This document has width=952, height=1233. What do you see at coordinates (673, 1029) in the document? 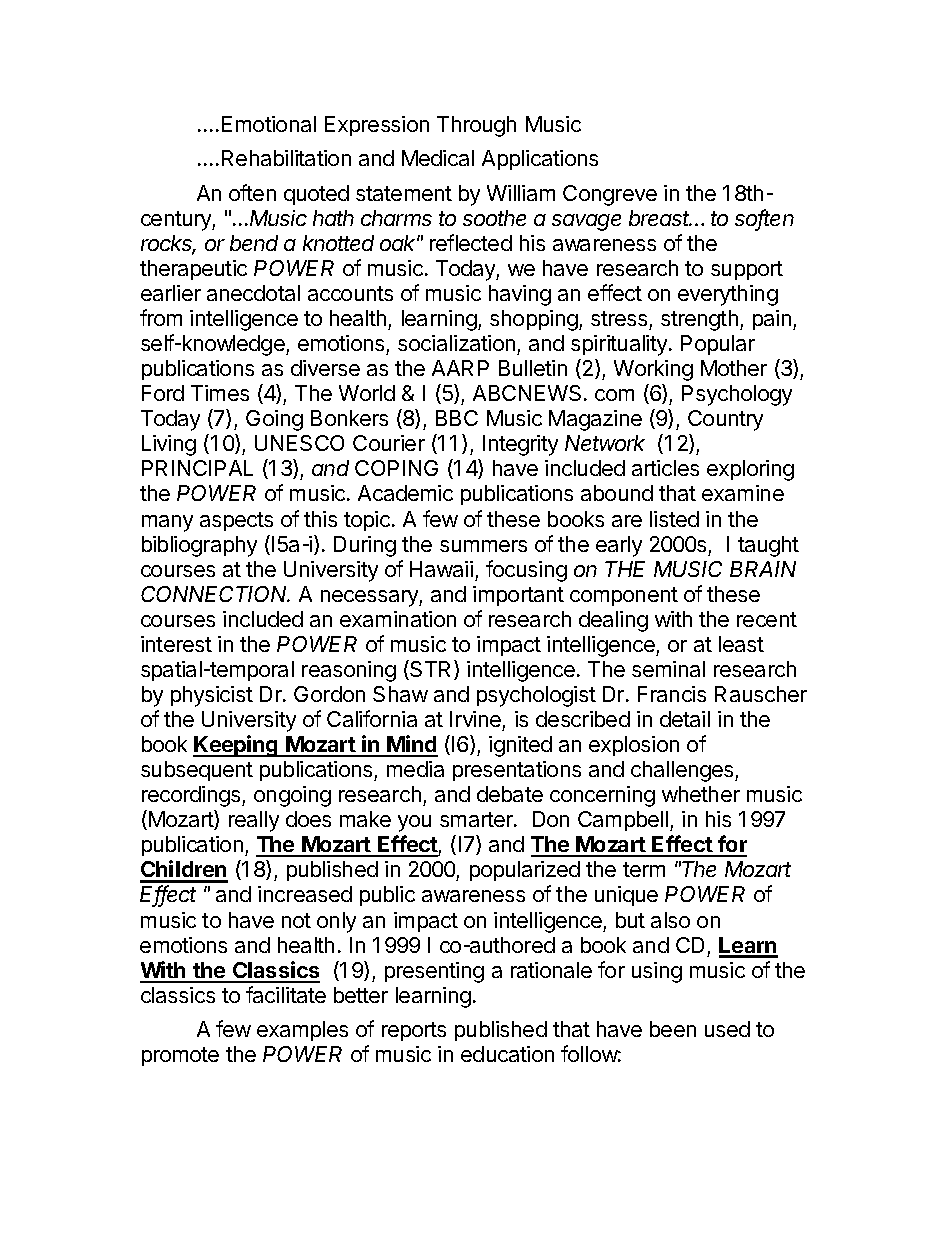
I see `been` at bounding box center [673, 1029].
